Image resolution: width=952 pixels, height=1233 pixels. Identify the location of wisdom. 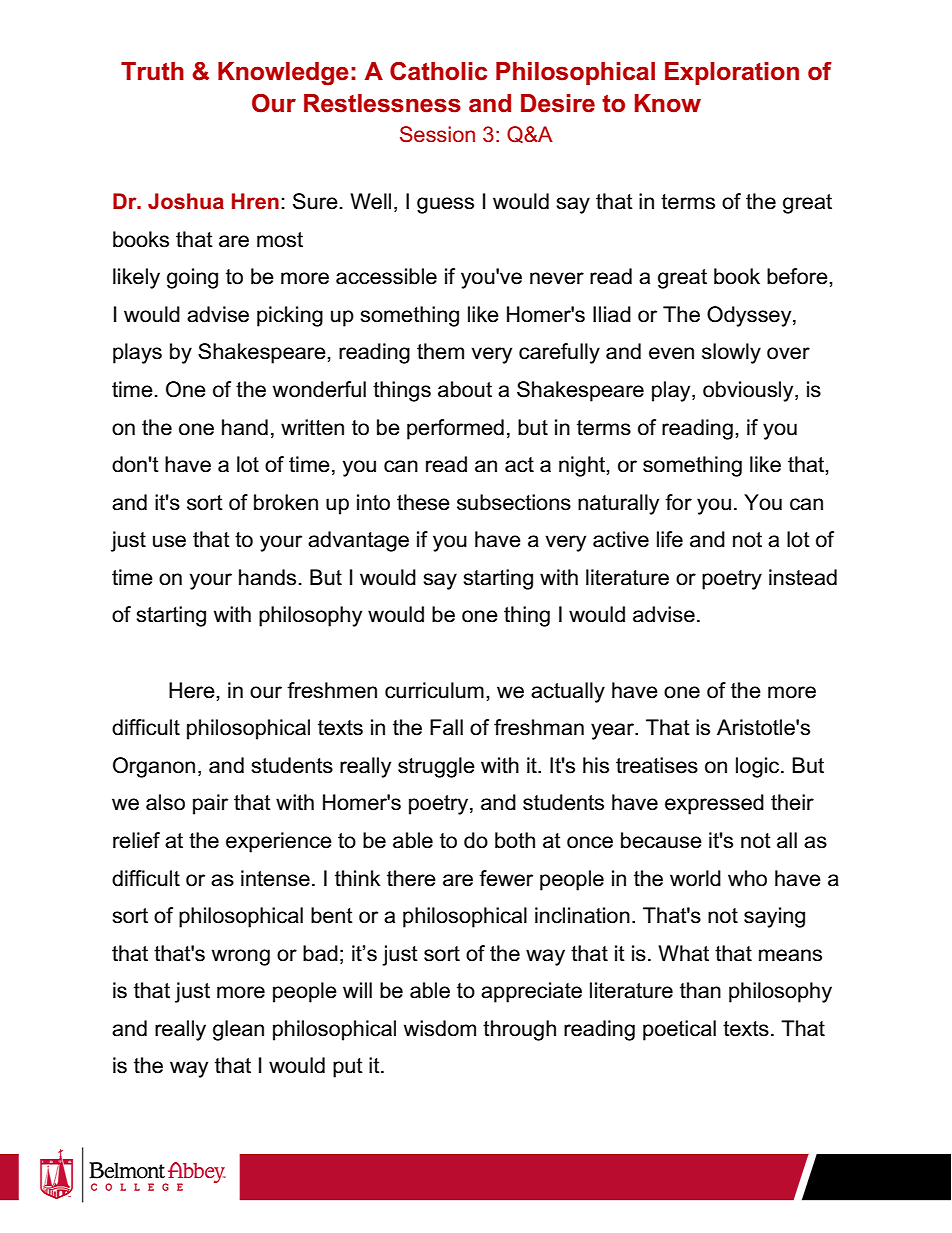
(440, 1028).
